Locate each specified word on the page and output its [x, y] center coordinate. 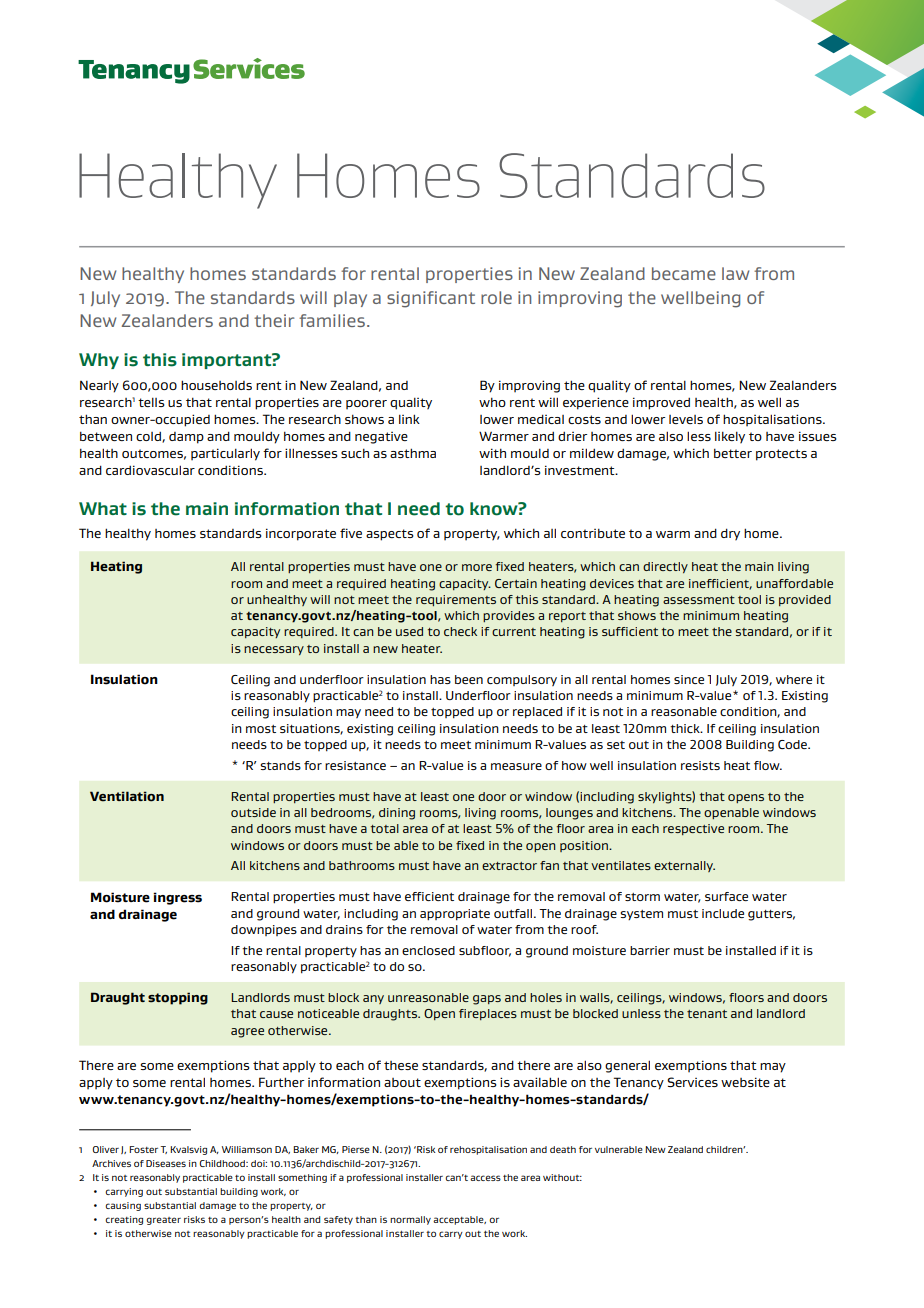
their [274, 320]
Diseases [166, 1163]
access [485, 1178]
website [745, 1082]
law [735, 273]
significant [431, 299]
